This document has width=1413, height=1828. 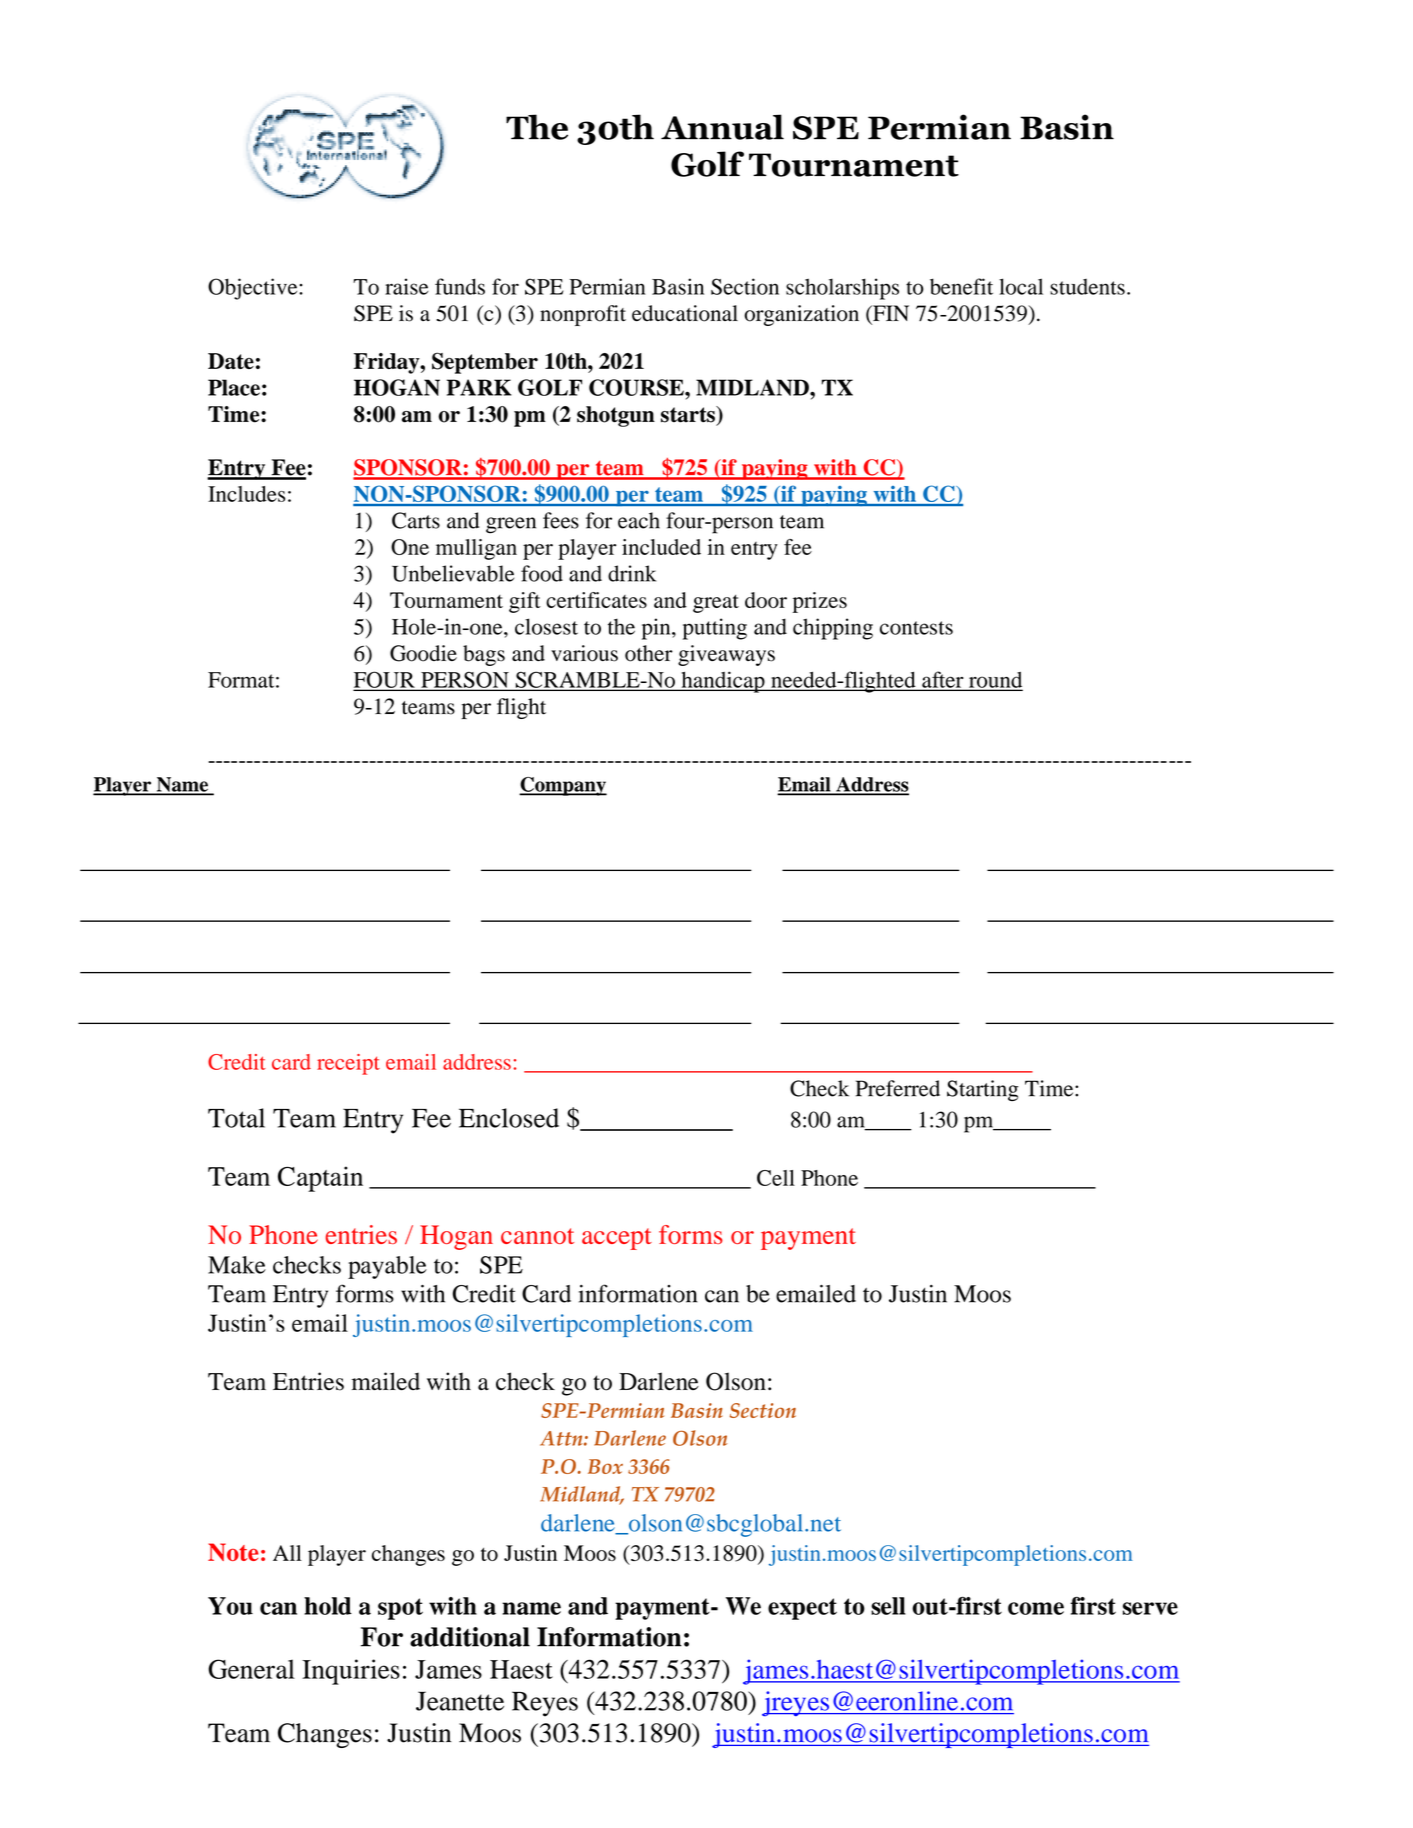 What do you see at coordinates (802, 1609) in the document?
I see `expect` at bounding box center [802, 1609].
